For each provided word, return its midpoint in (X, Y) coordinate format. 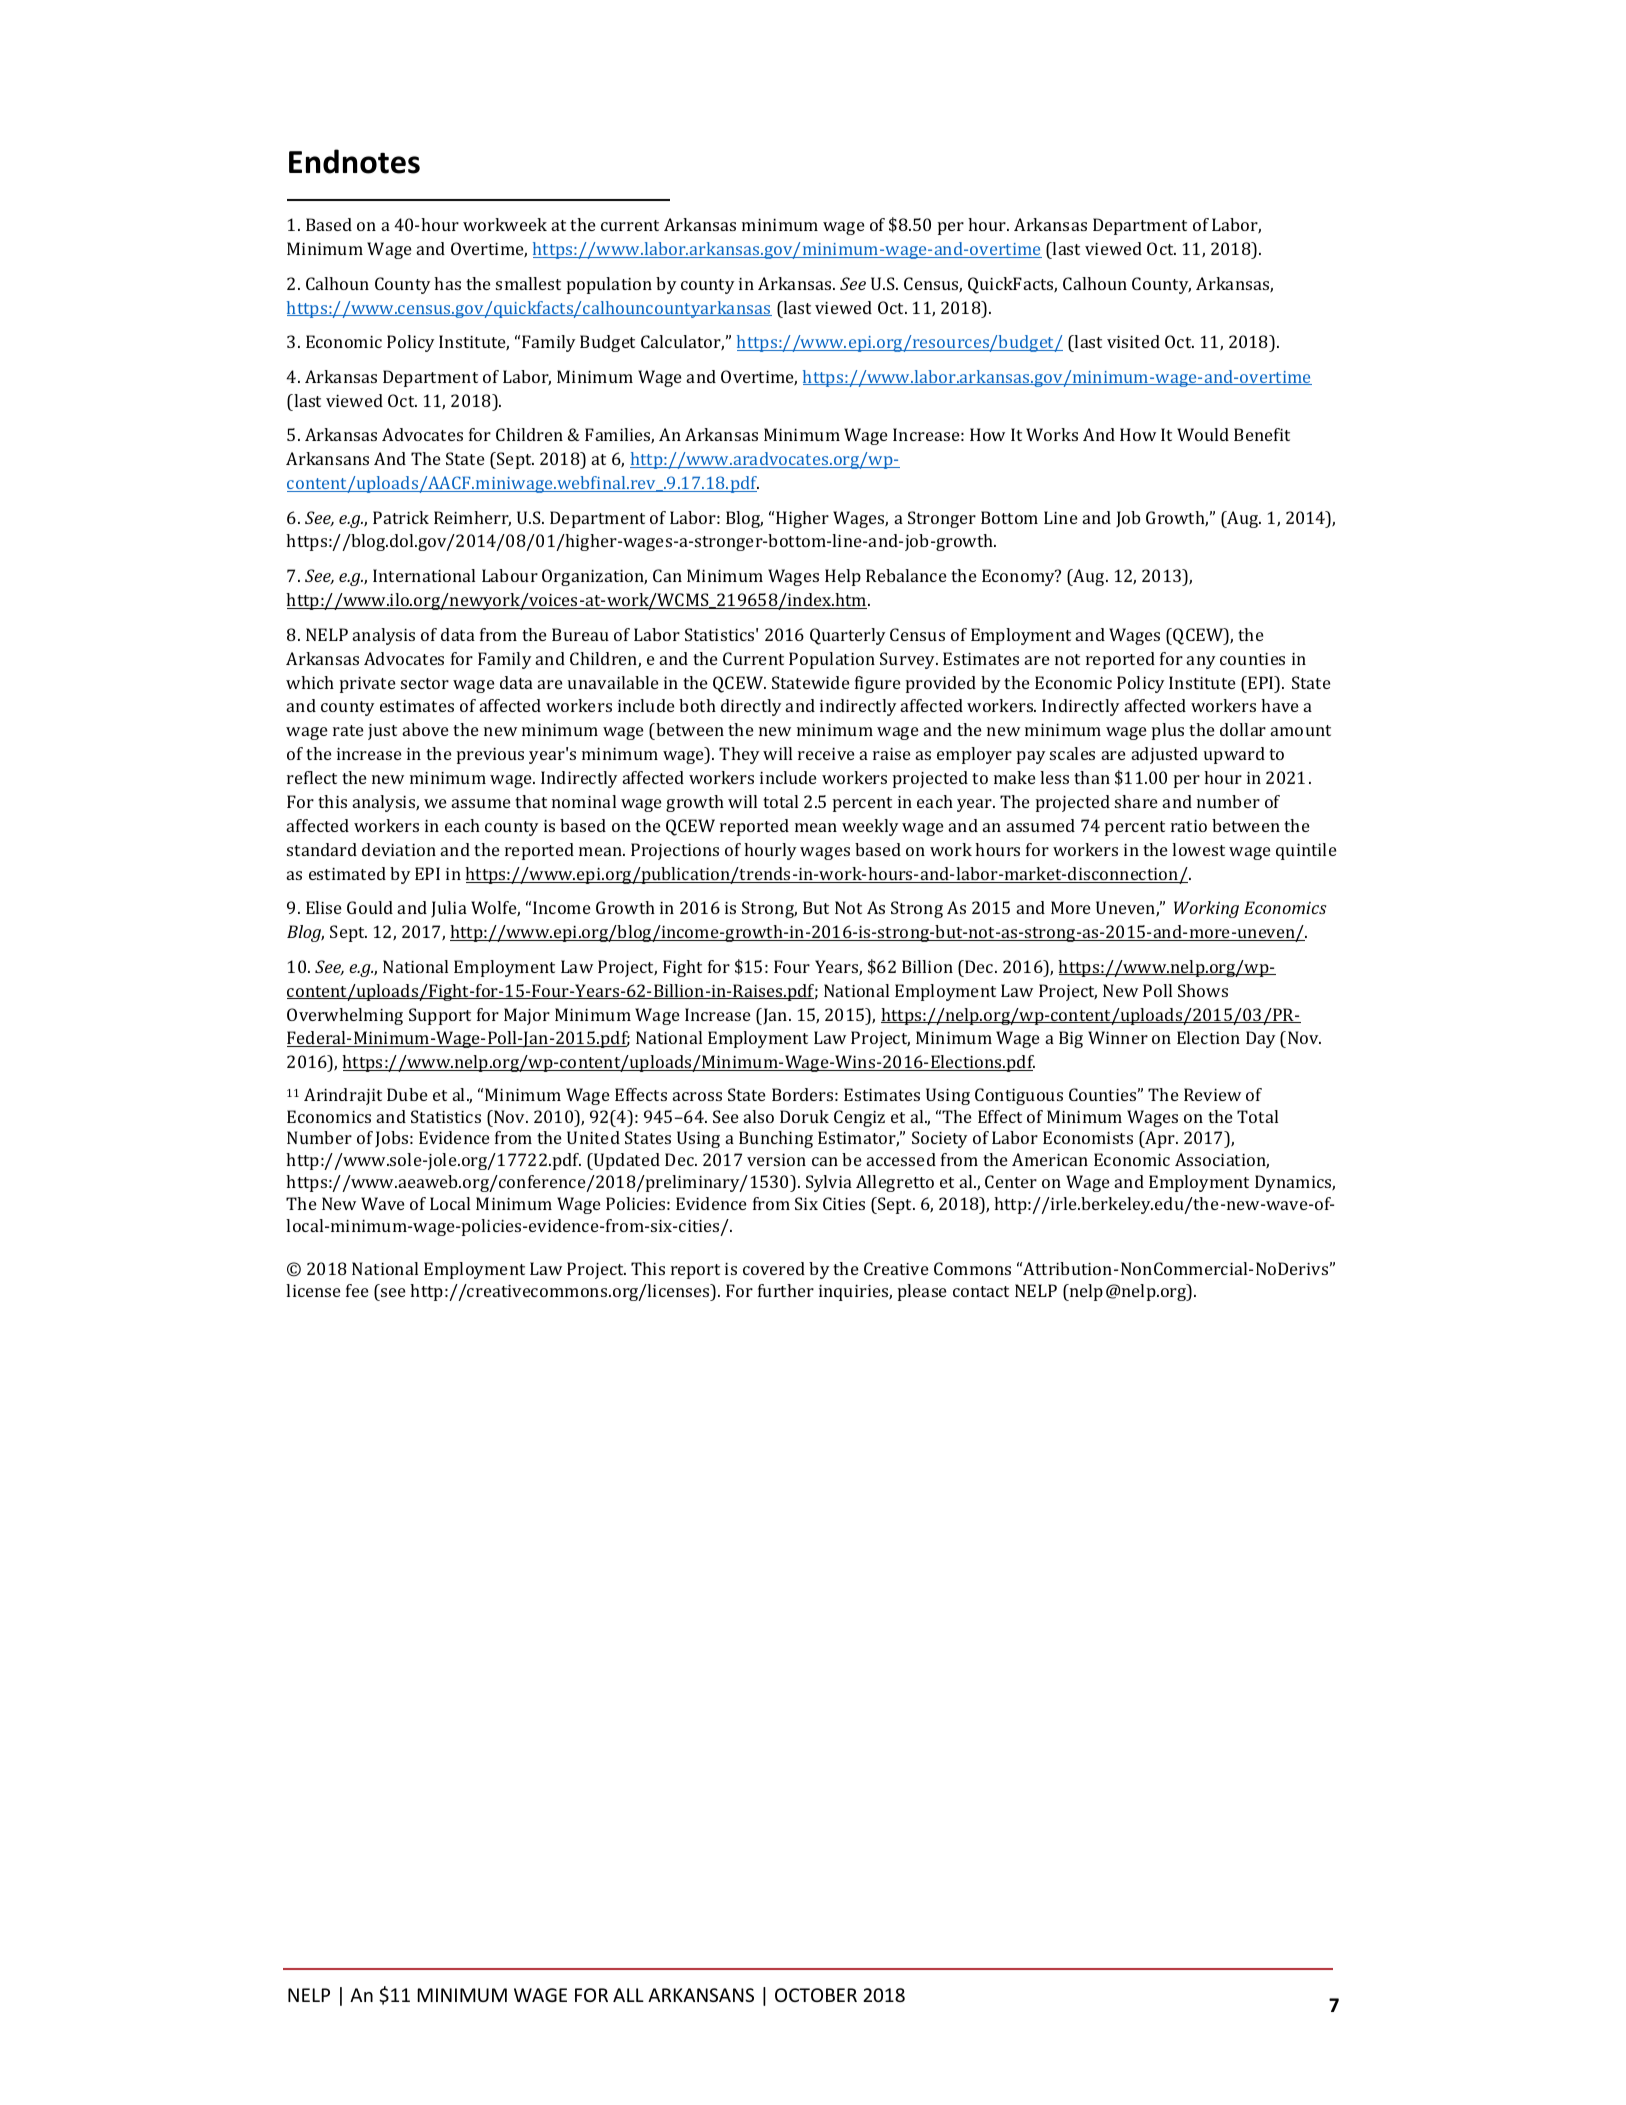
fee (357, 1290)
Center (1011, 1181)
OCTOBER (816, 1995)
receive (826, 754)
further (786, 1290)
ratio (1189, 826)
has (447, 283)
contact (981, 1291)
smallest (528, 283)
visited (1133, 341)
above (425, 729)
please (922, 1292)
